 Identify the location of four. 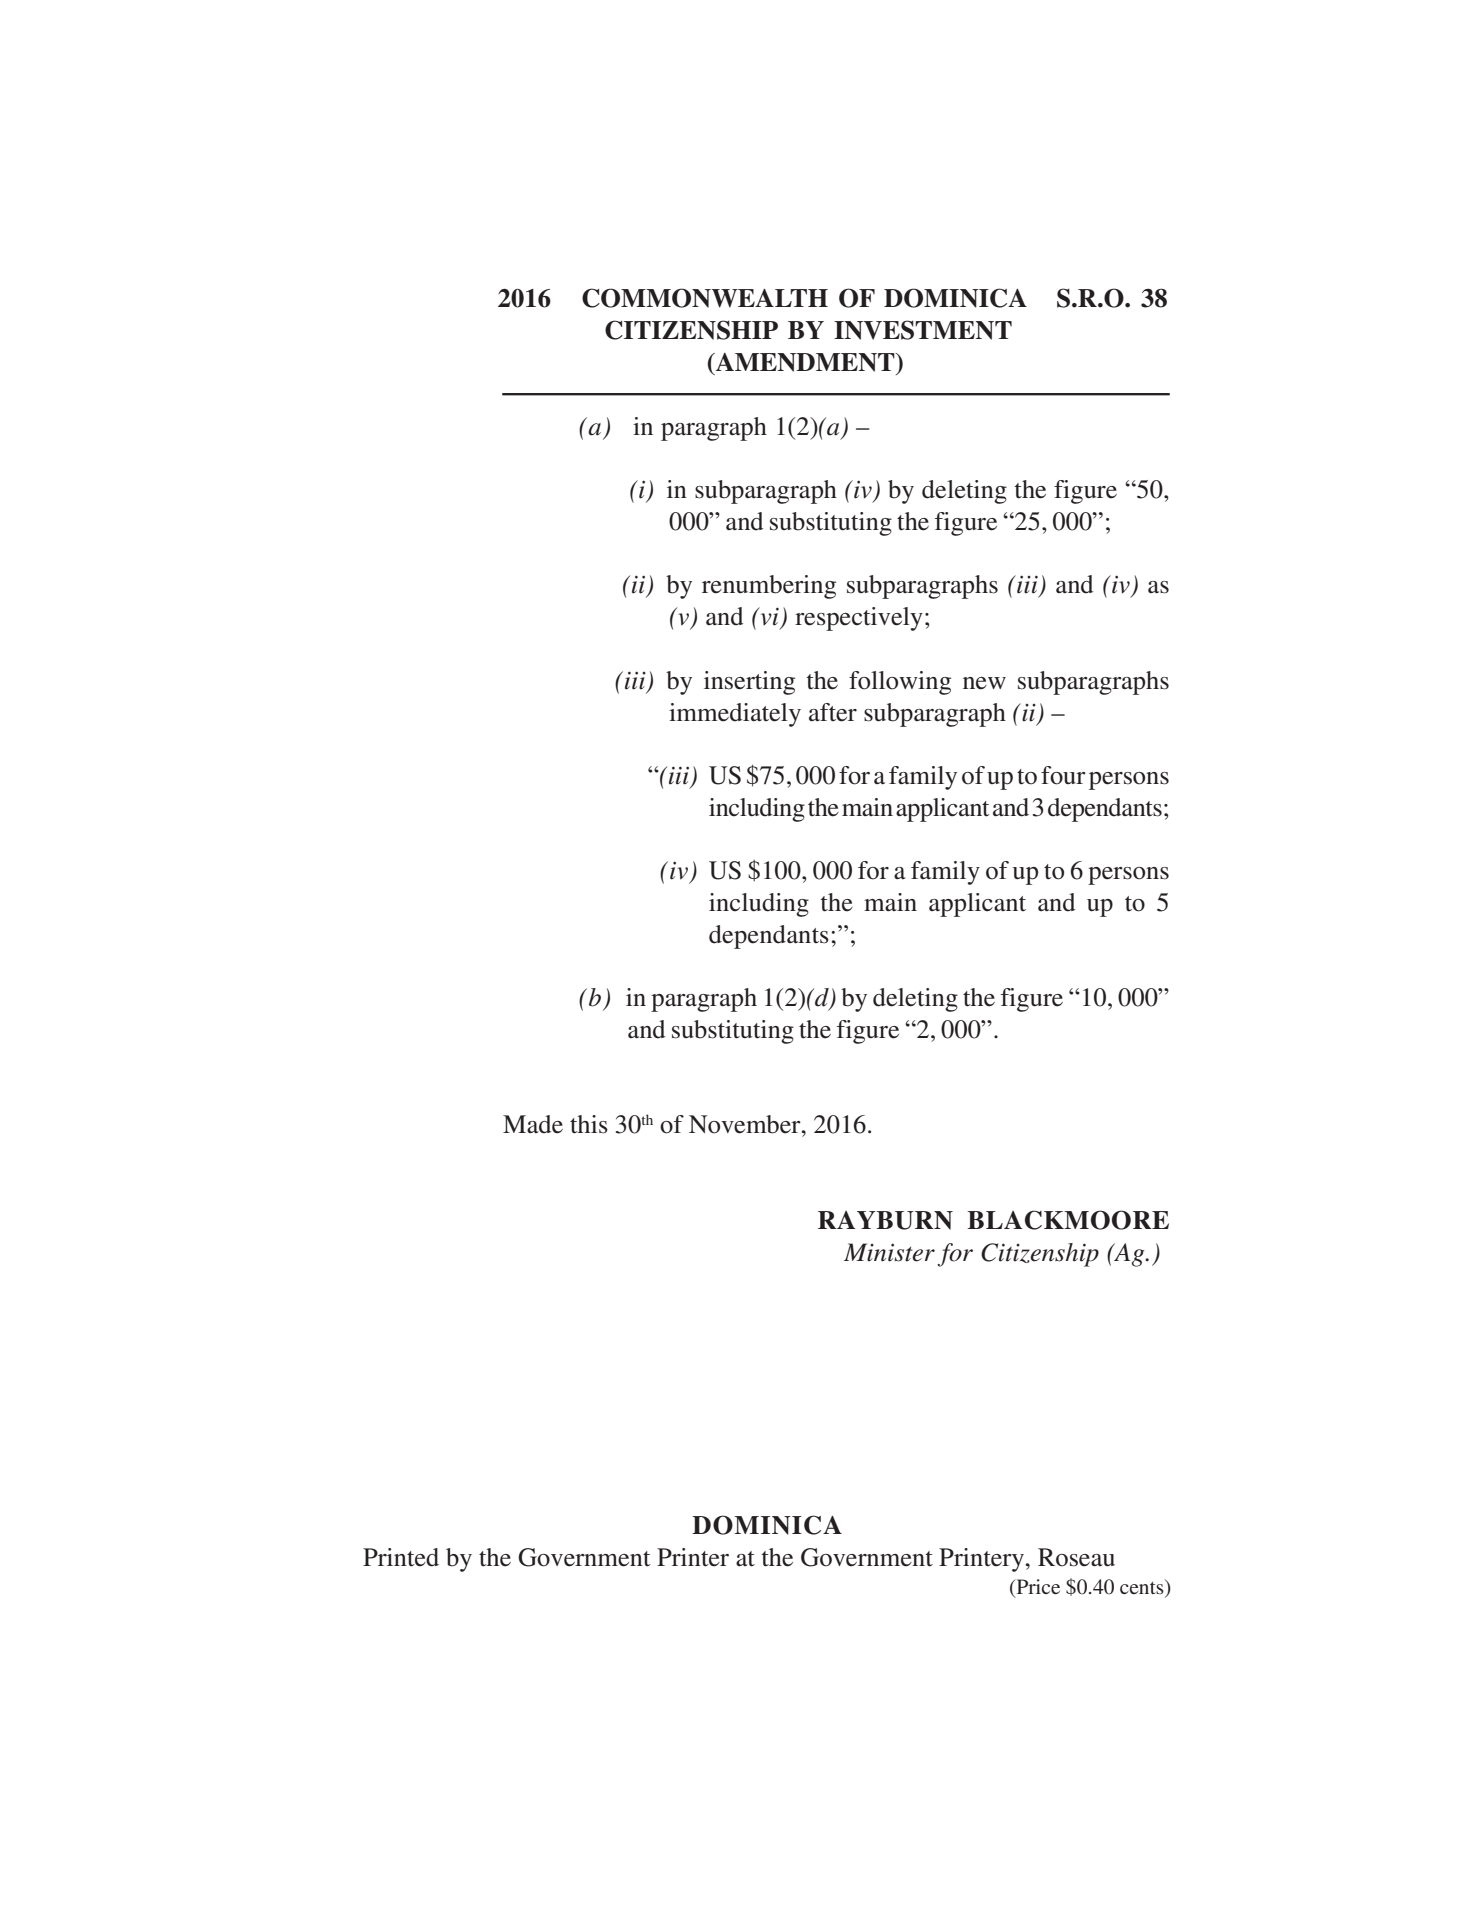
(1063, 775).
